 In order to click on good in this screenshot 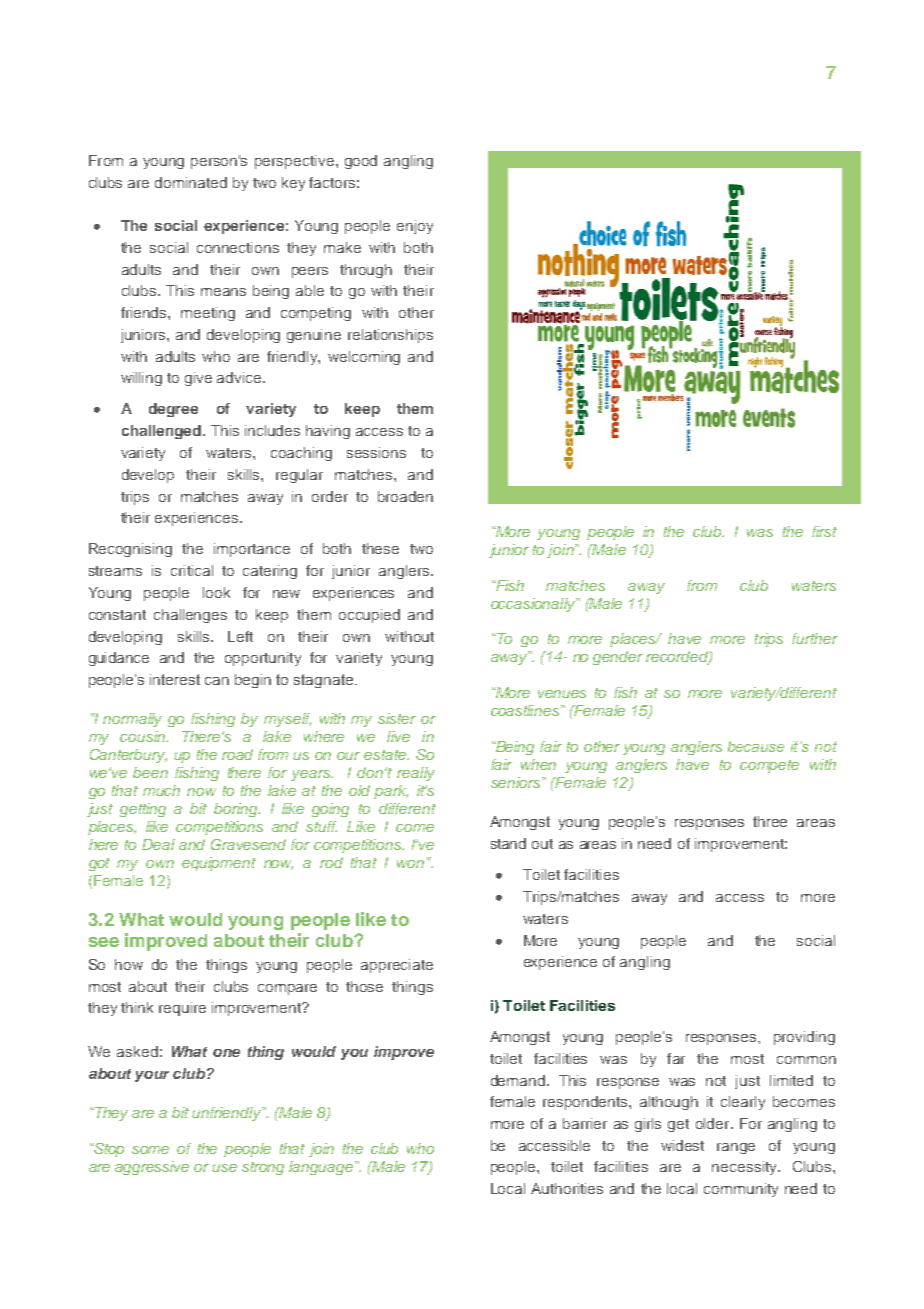, I will do `click(361, 162)`.
